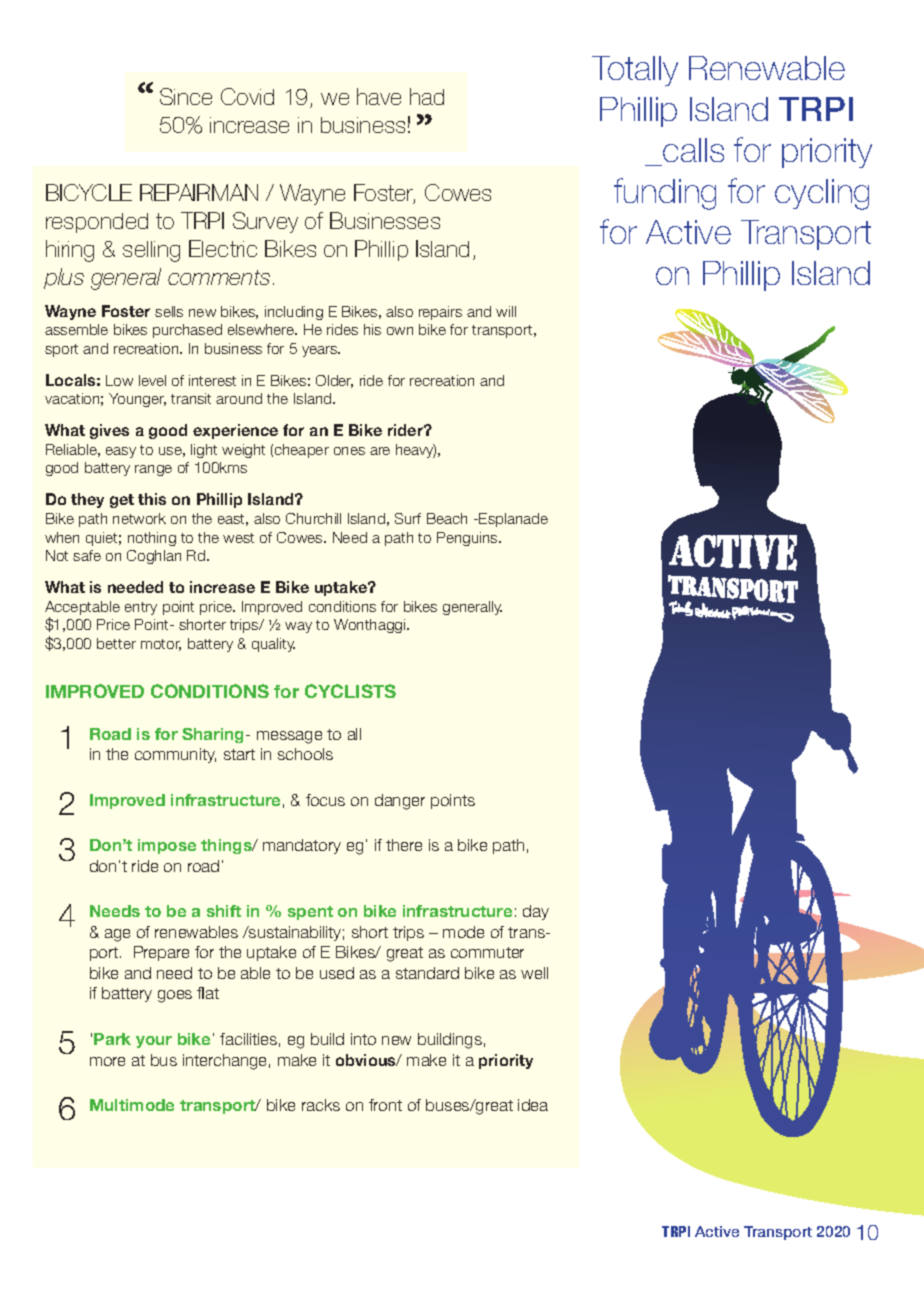  I want to click on had, so click(427, 96).
